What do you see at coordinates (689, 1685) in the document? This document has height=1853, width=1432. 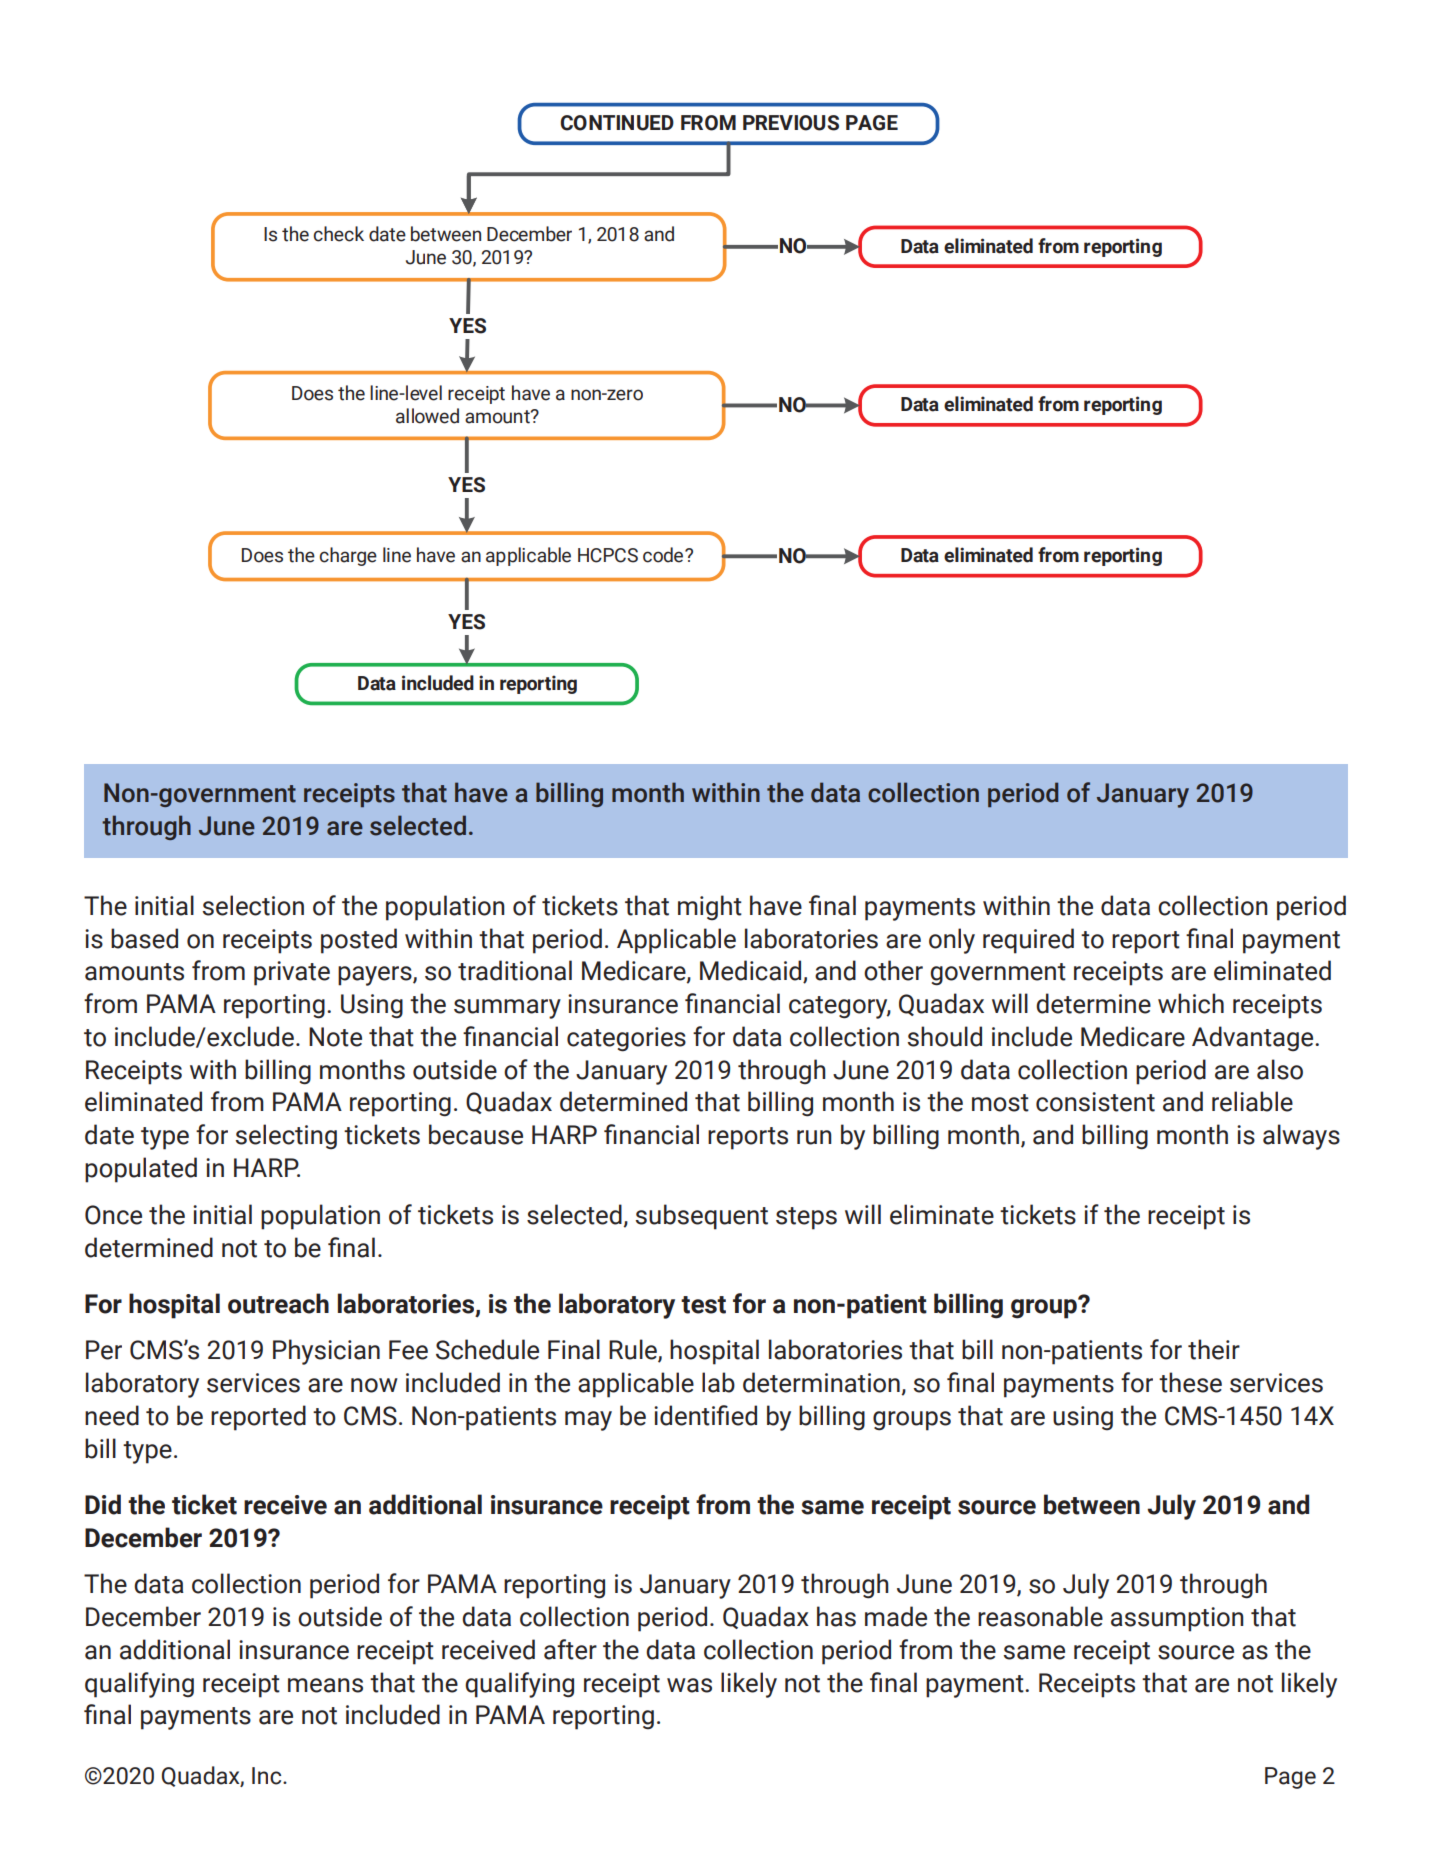 I see `was` at bounding box center [689, 1685].
